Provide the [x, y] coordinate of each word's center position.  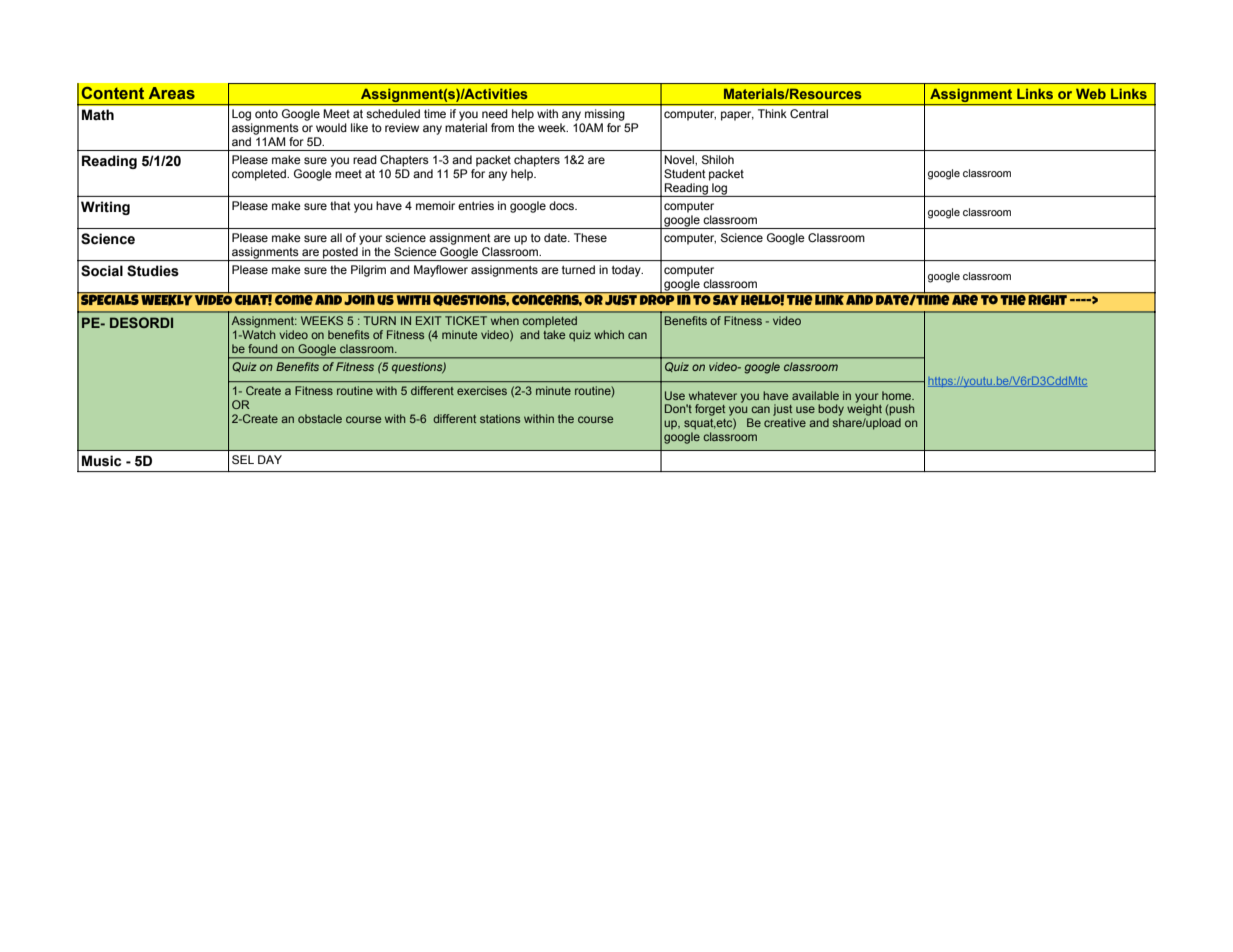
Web [1091, 93]
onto [266, 114]
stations [500, 418]
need [495, 113]
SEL [243, 459]
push [902, 410]
